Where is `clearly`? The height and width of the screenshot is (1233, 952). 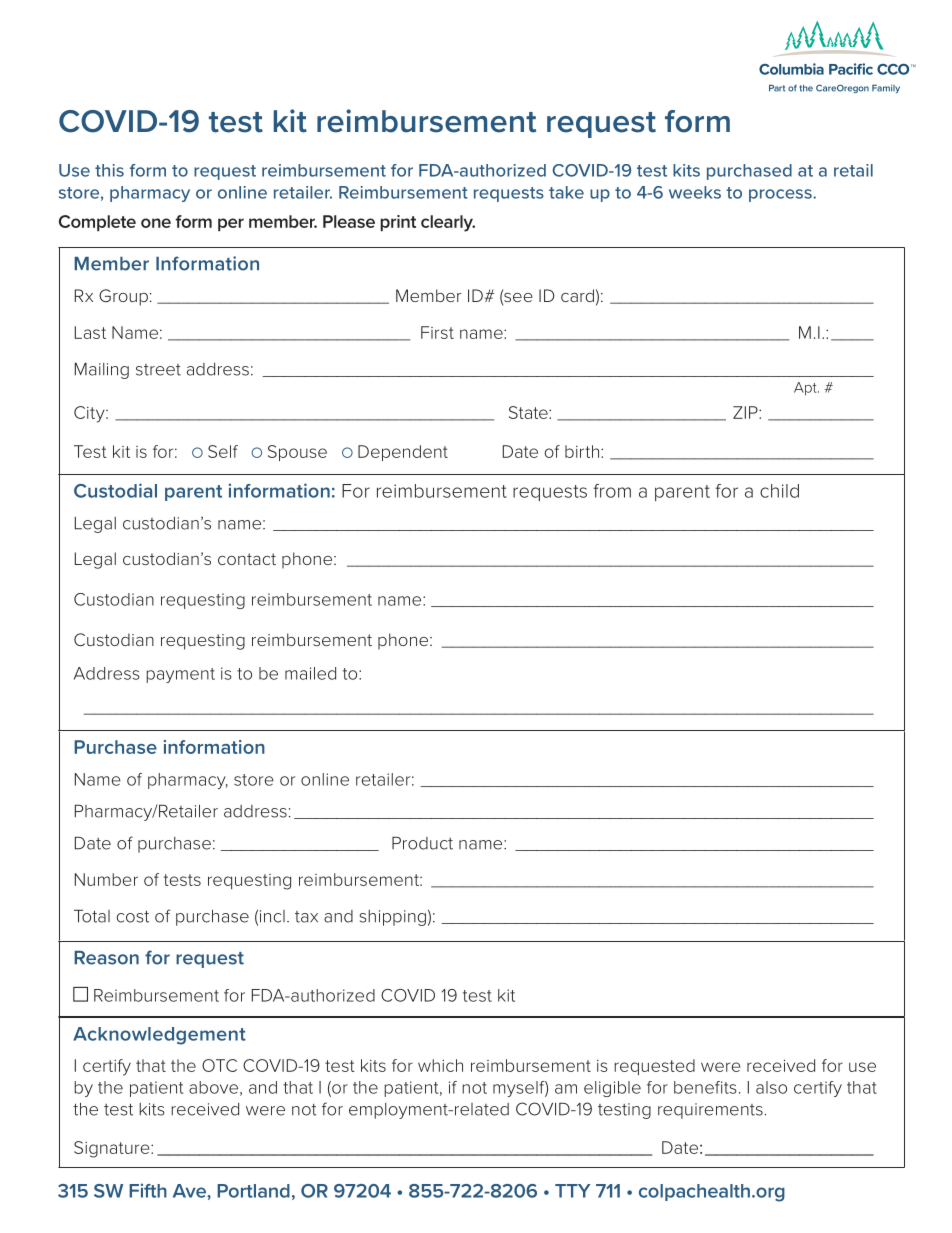
clearly is located at coordinates (448, 223).
